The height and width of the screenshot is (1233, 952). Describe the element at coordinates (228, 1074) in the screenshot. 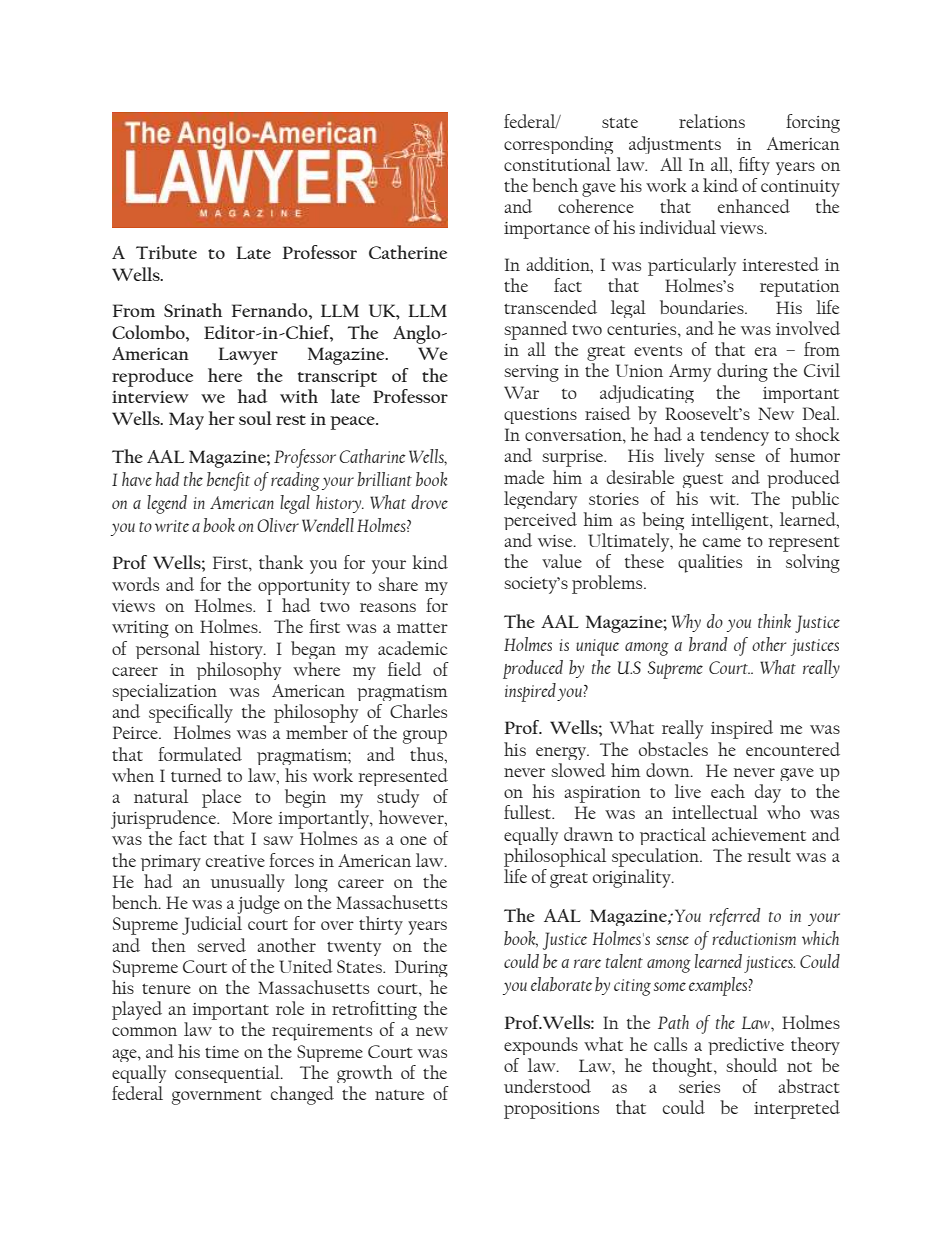

I see `consequential` at that location.
